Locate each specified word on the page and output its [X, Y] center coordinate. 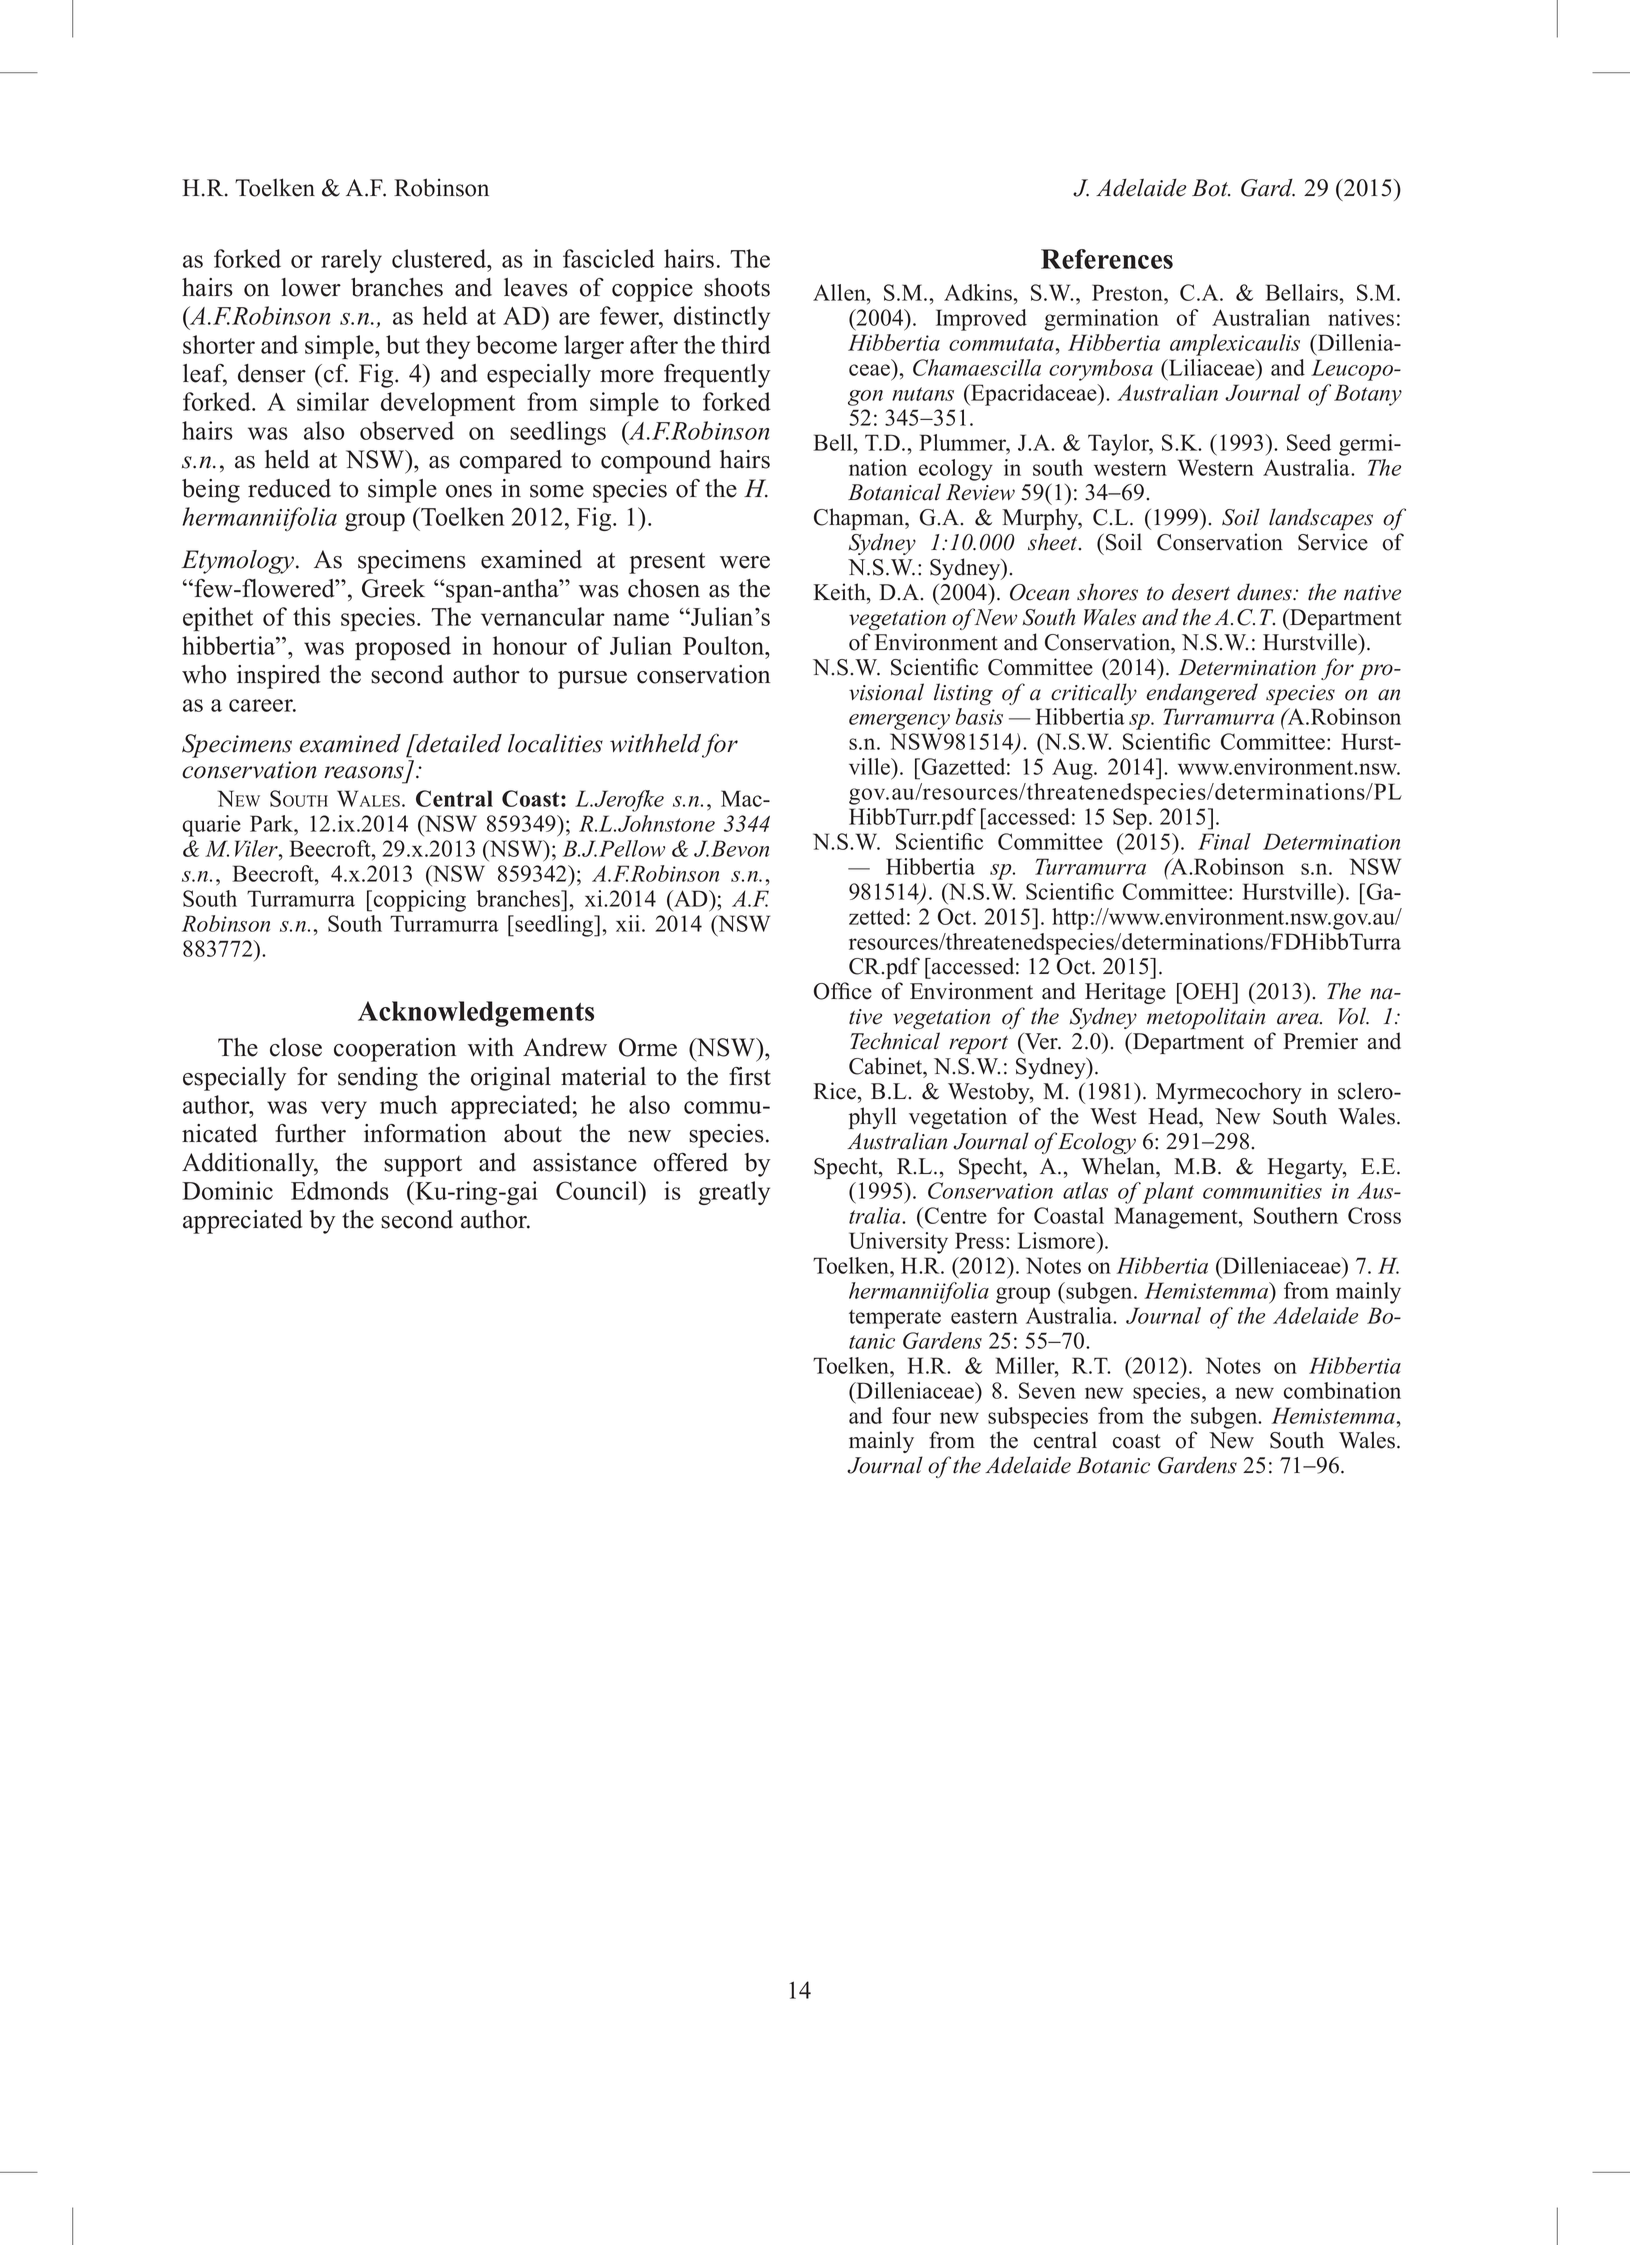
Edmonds [340, 1190]
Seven [1047, 1390]
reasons [364, 772]
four [911, 1415]
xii [629, 923]
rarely [351, 261]
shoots [737, 287]
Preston [1128, 292]
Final [1224, 841]
